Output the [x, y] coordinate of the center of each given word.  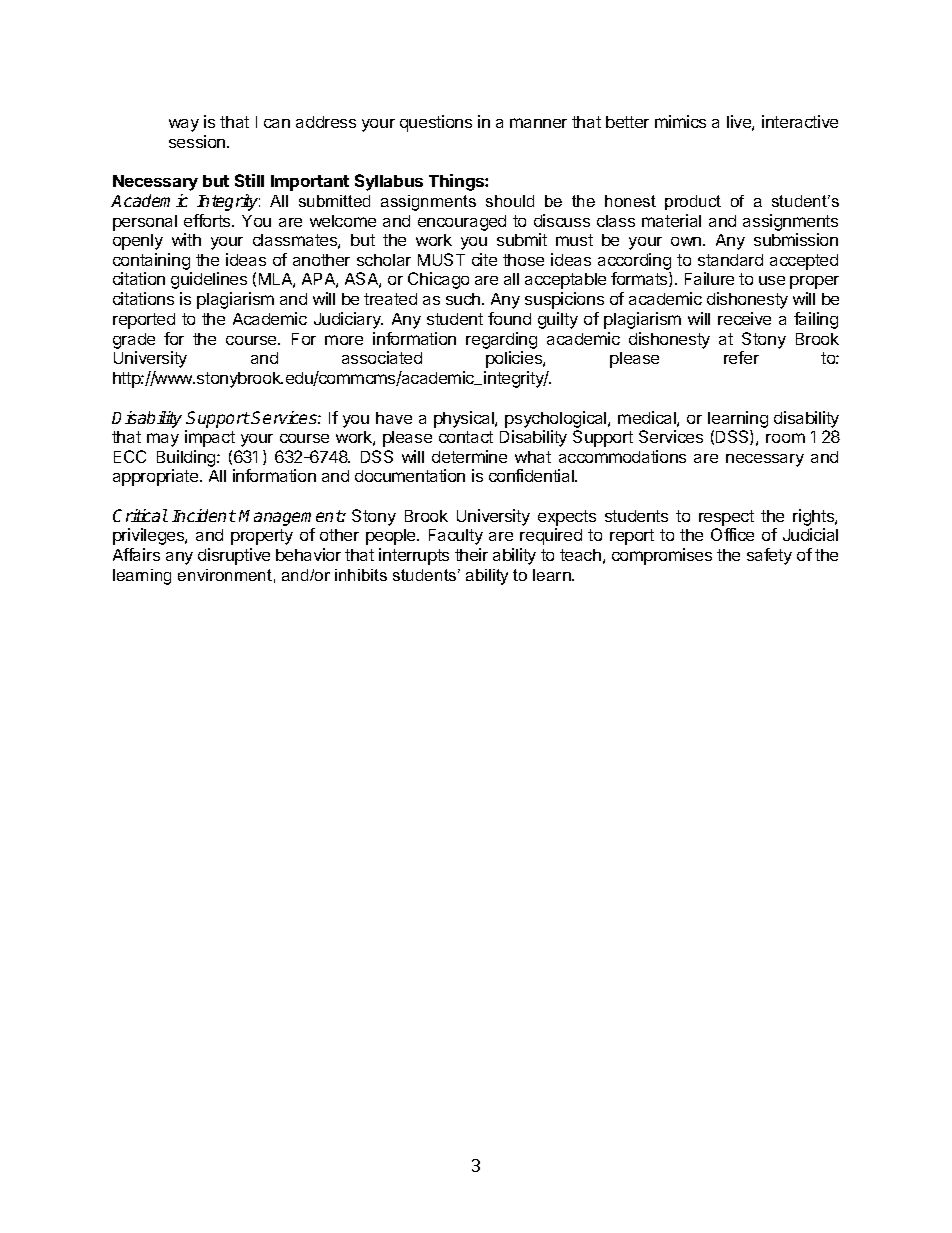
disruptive [234, 556]
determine [469, 456]
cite [484, 259]
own [686, 241]
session [198, 141]
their [471, 554]
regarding [501, 340]
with [186, 239]
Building [187, 460]
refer [741, 357]
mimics [680, 121]
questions [436, 123]
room [785, 438]
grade [134, 341]
